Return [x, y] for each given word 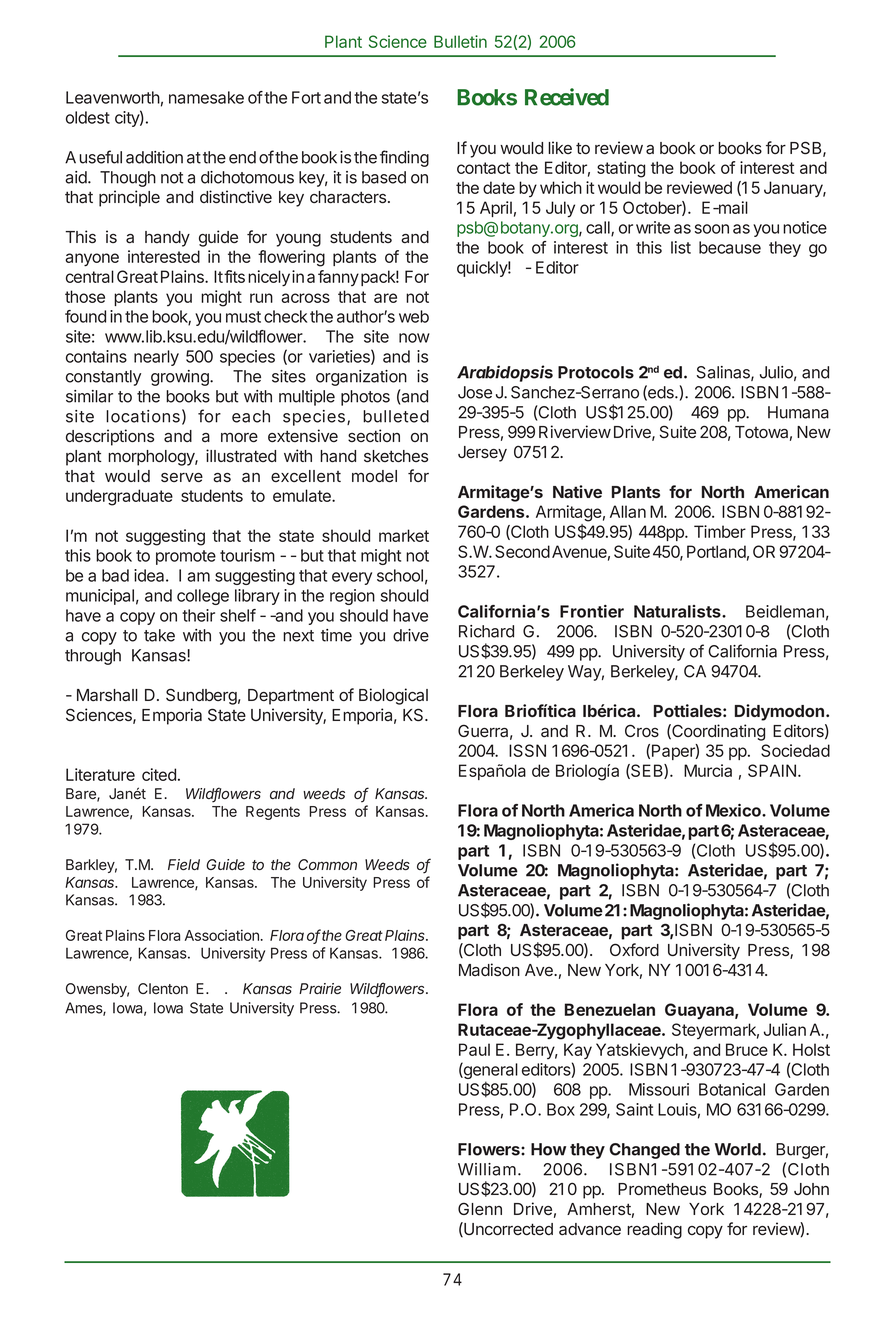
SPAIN [772, 770]
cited [159, 774]
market [404, 535]
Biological [393, 696]
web [414, 316]
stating [621, 169]
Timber [720, 531]
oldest [88, 117]
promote [186, 557]
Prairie [320, 988]
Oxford [634, 949]
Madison [489, 970]
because [730, 247]
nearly [156, 358]
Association [222, 935]
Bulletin [460, 41]
